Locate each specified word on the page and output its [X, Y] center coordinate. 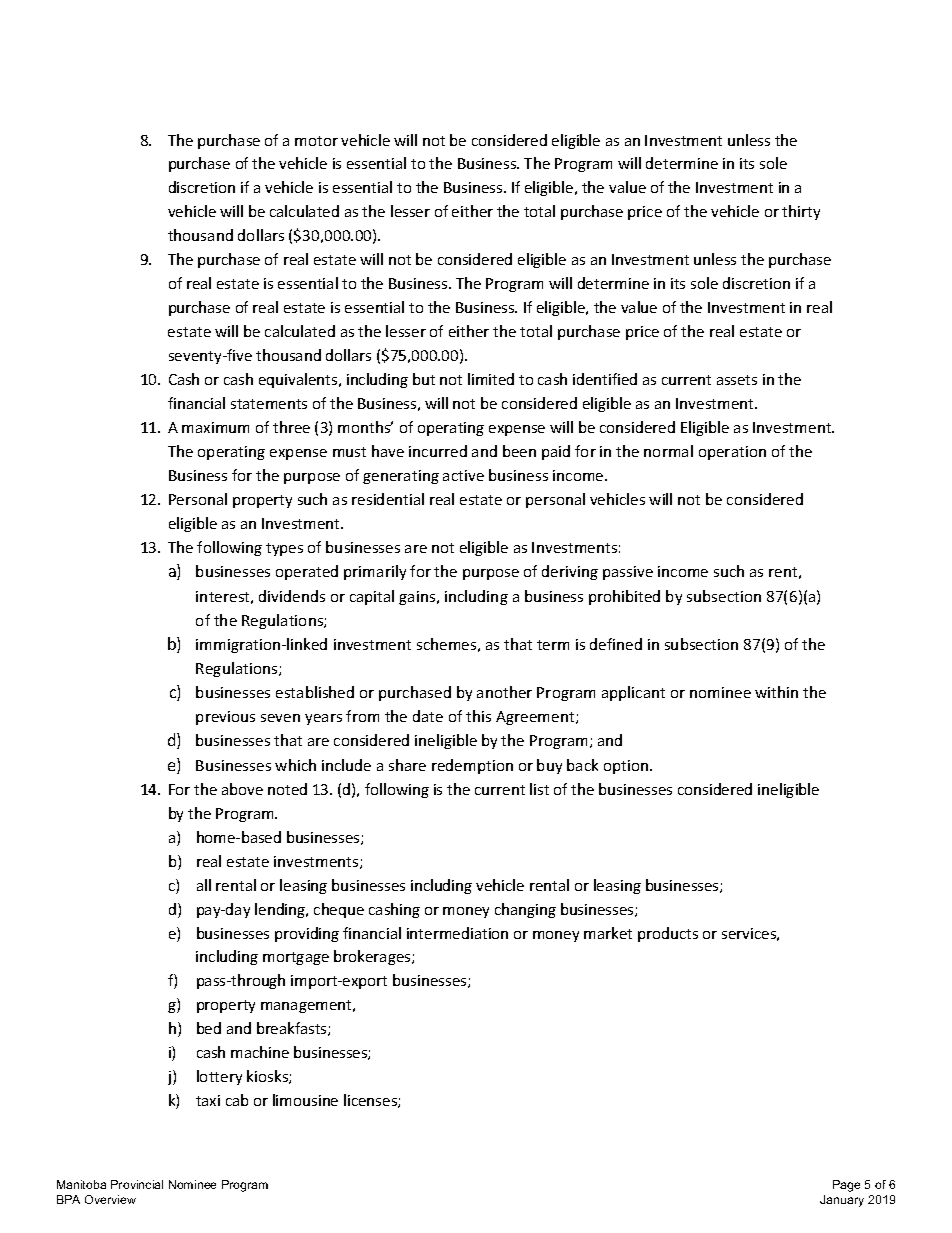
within [776, 692]
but [424, 379]
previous [225, 718]
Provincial [137, 1184]
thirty [801, 212]
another [504, 692]
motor [316, 141]
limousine [305, 1100]
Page [846, 1186]
